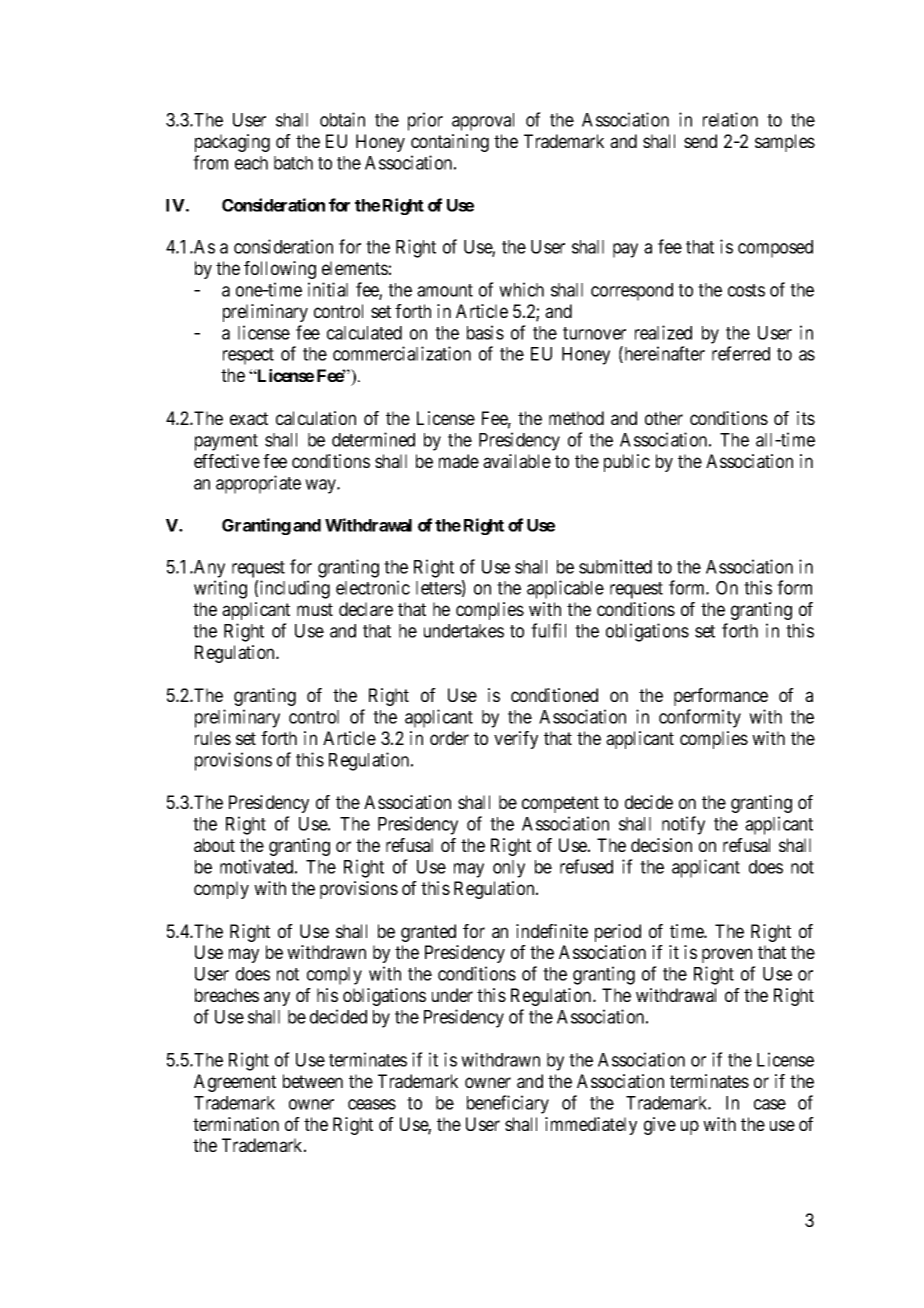 The image size is (924, 1308). What do you see at coordinates (293, 163) in the document?
I see `batch` at bounding box center [293, 163].
